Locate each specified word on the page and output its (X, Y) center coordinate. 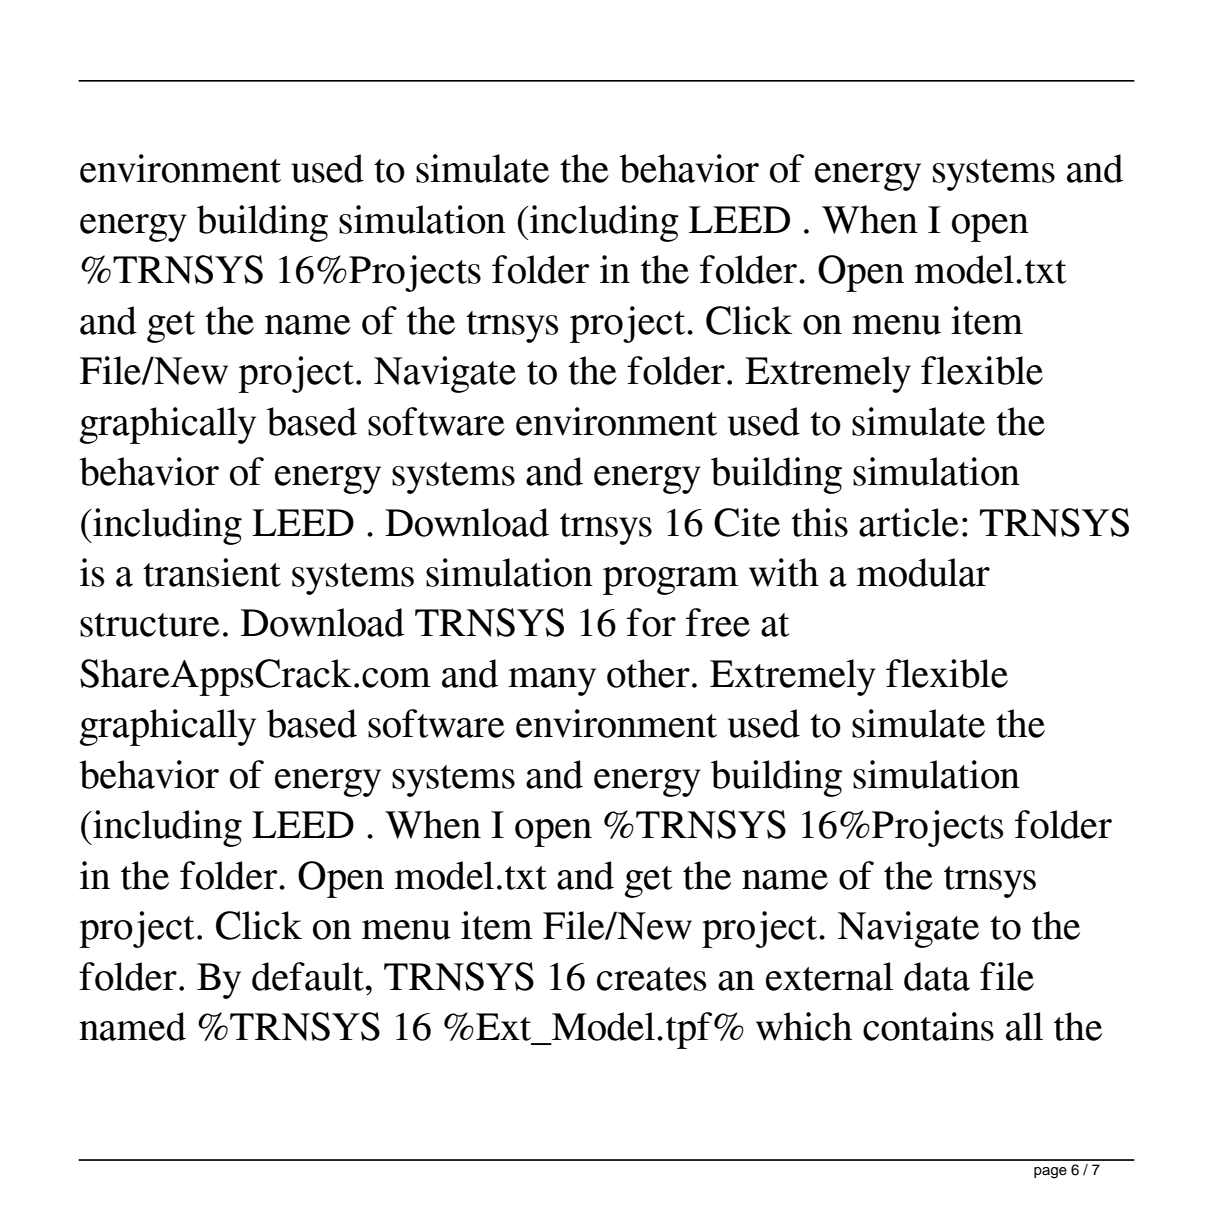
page (1050, 1173)
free (718, 622)
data (937, 976)
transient (212, 572)
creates (651, 979)
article (909, 522)
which (804, 1026)
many (552, 682)
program (670, 581)
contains (928, 1026)
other (648, 673)
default (308, 976)
